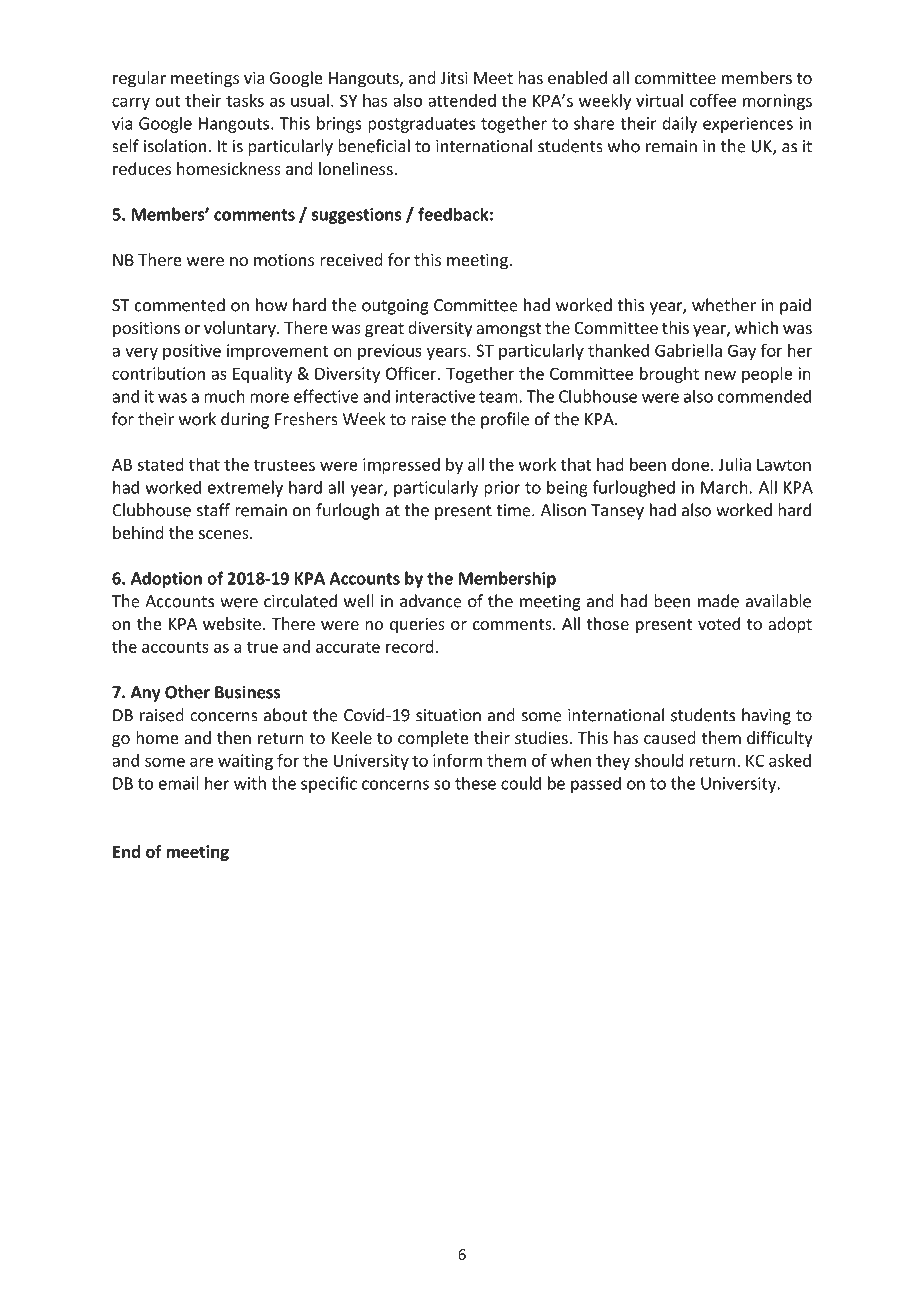 The height and width of the screenshot is (1308, 924). What do you see at coordinates (514, 510) in the screenshot?
I see `time` at bounding box center [514, 510].
